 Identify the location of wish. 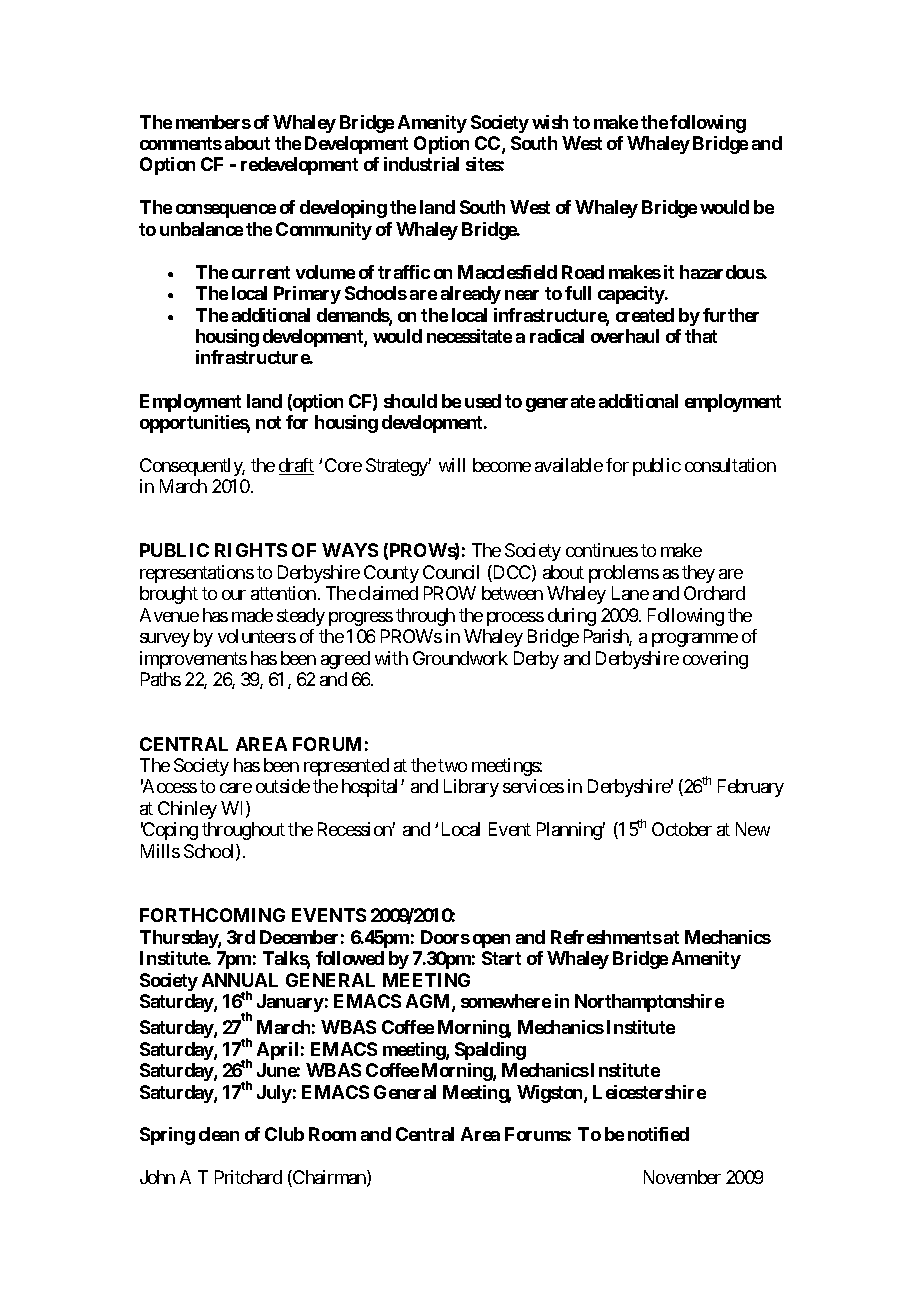
(550, 122).
